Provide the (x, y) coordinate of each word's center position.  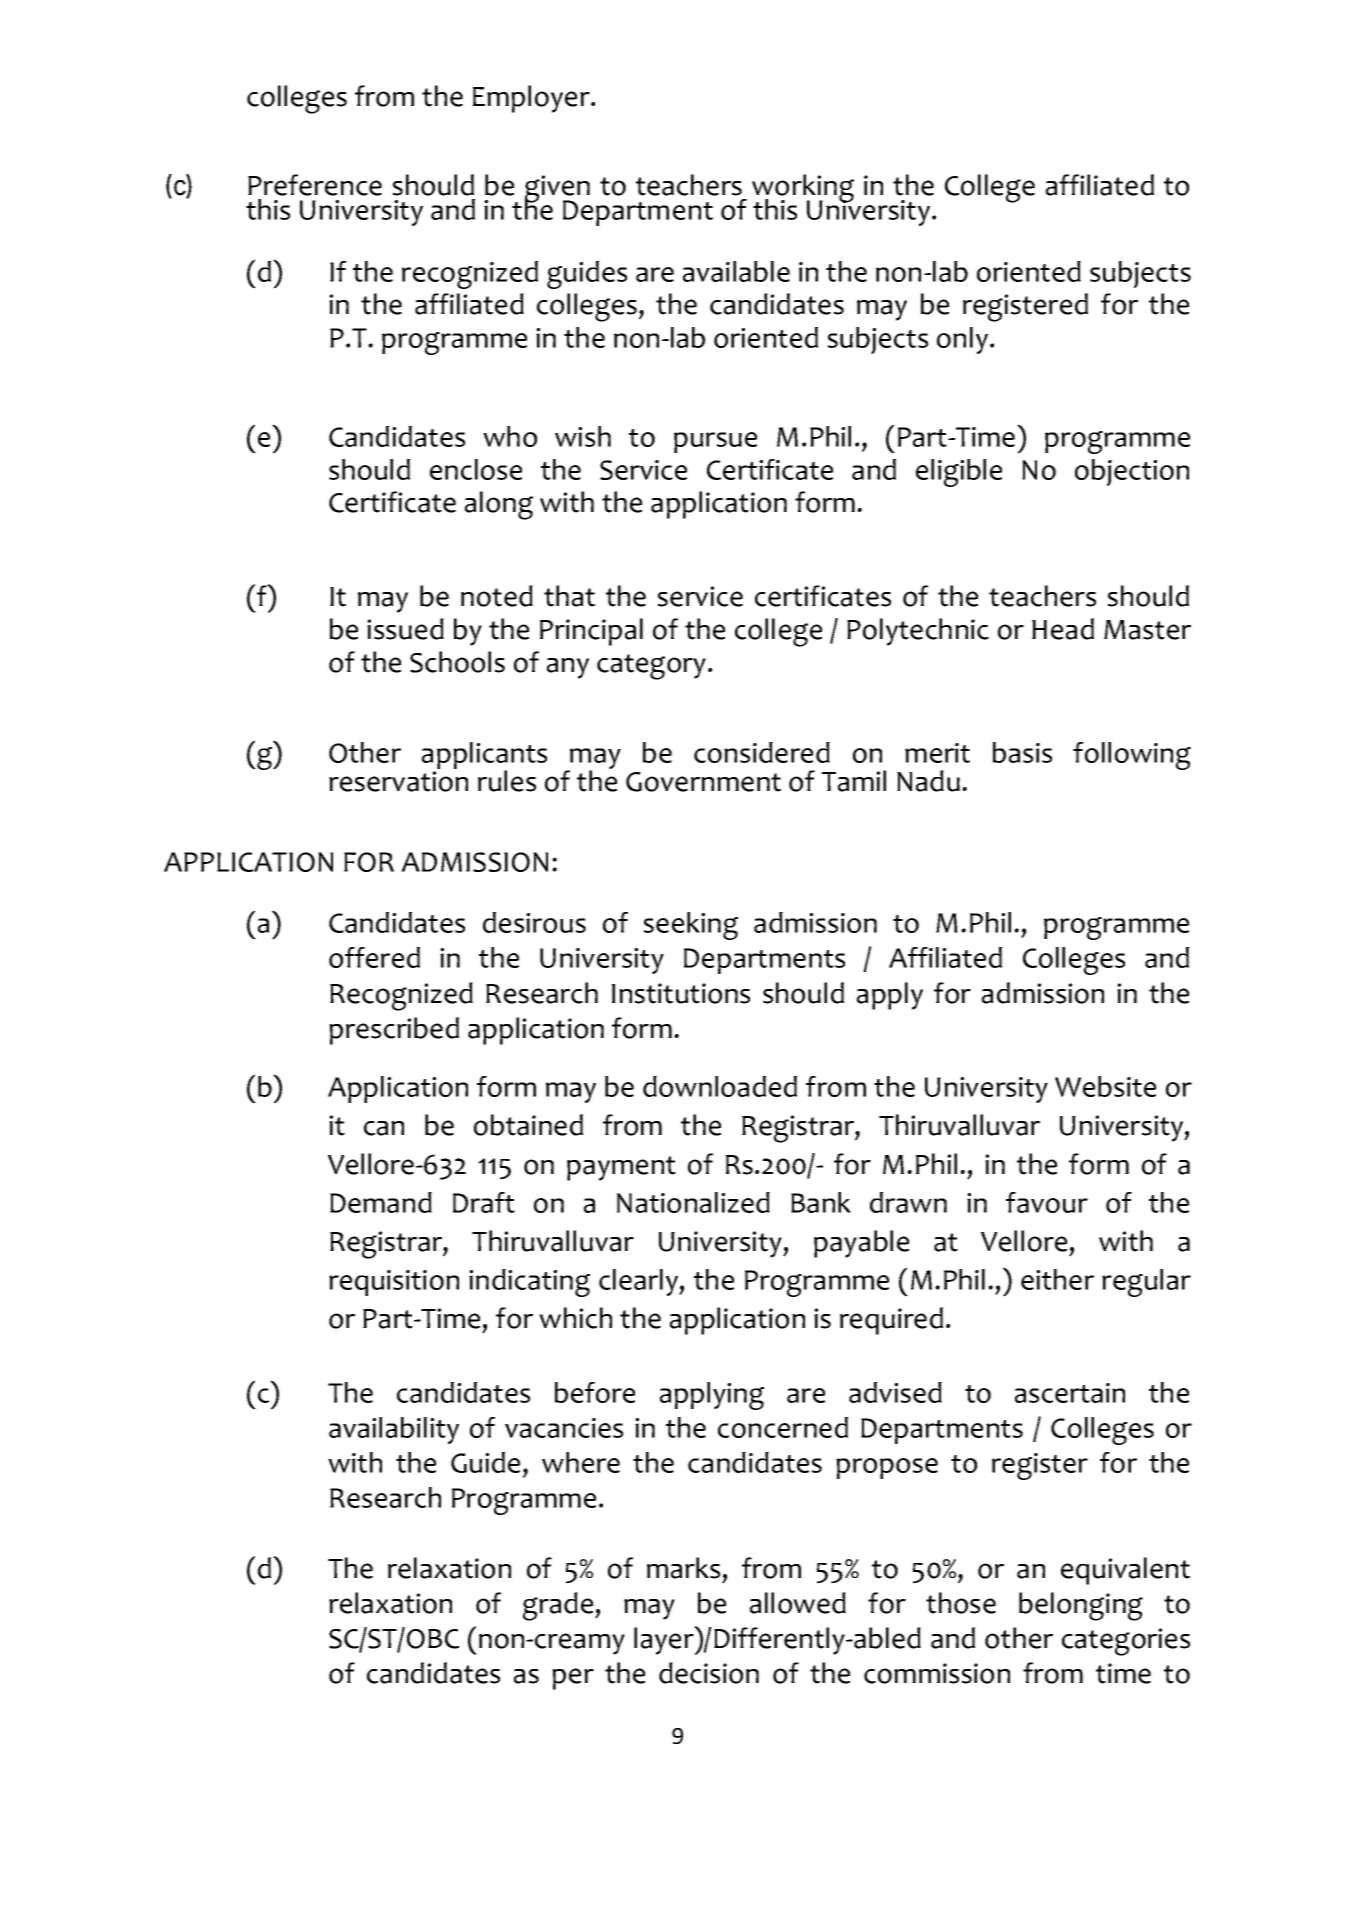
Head (1063, 629)
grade (559, 1606)
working (803, 189)
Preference (315, 185)
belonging (1081, 1606)
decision (709, 1673)
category (651, 667)
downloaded (720, 1086)
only (964, 340)
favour (1047, 1202)
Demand (381, 1202)
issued (405, 629)
